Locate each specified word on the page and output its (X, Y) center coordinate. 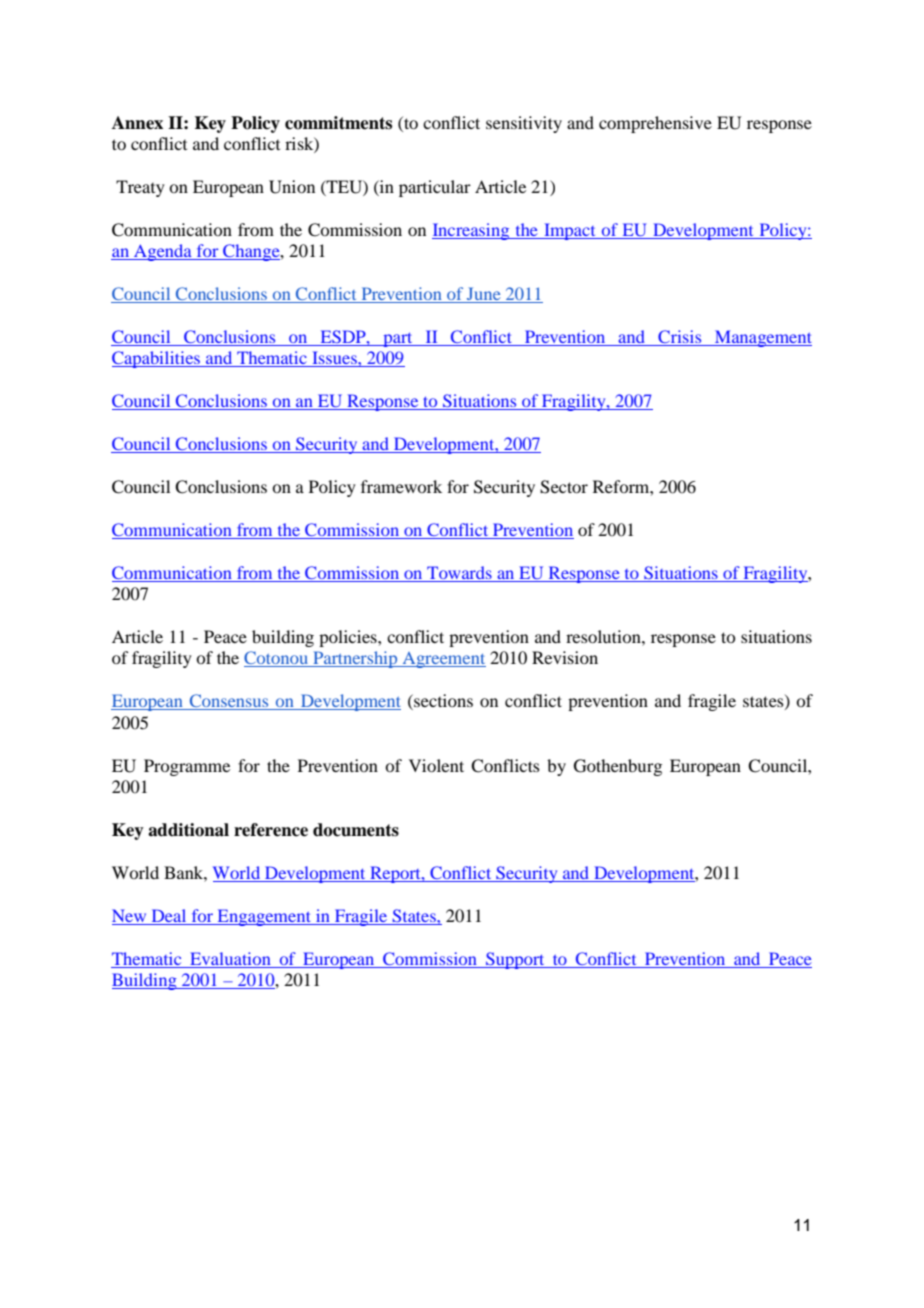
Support (515, 960)
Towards (459, 574)
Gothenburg (618, 767)
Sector (564, 487)
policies (349, 638)
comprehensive (655, 124)
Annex (137, 123)
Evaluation (230, 958)
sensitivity (524, 124)
